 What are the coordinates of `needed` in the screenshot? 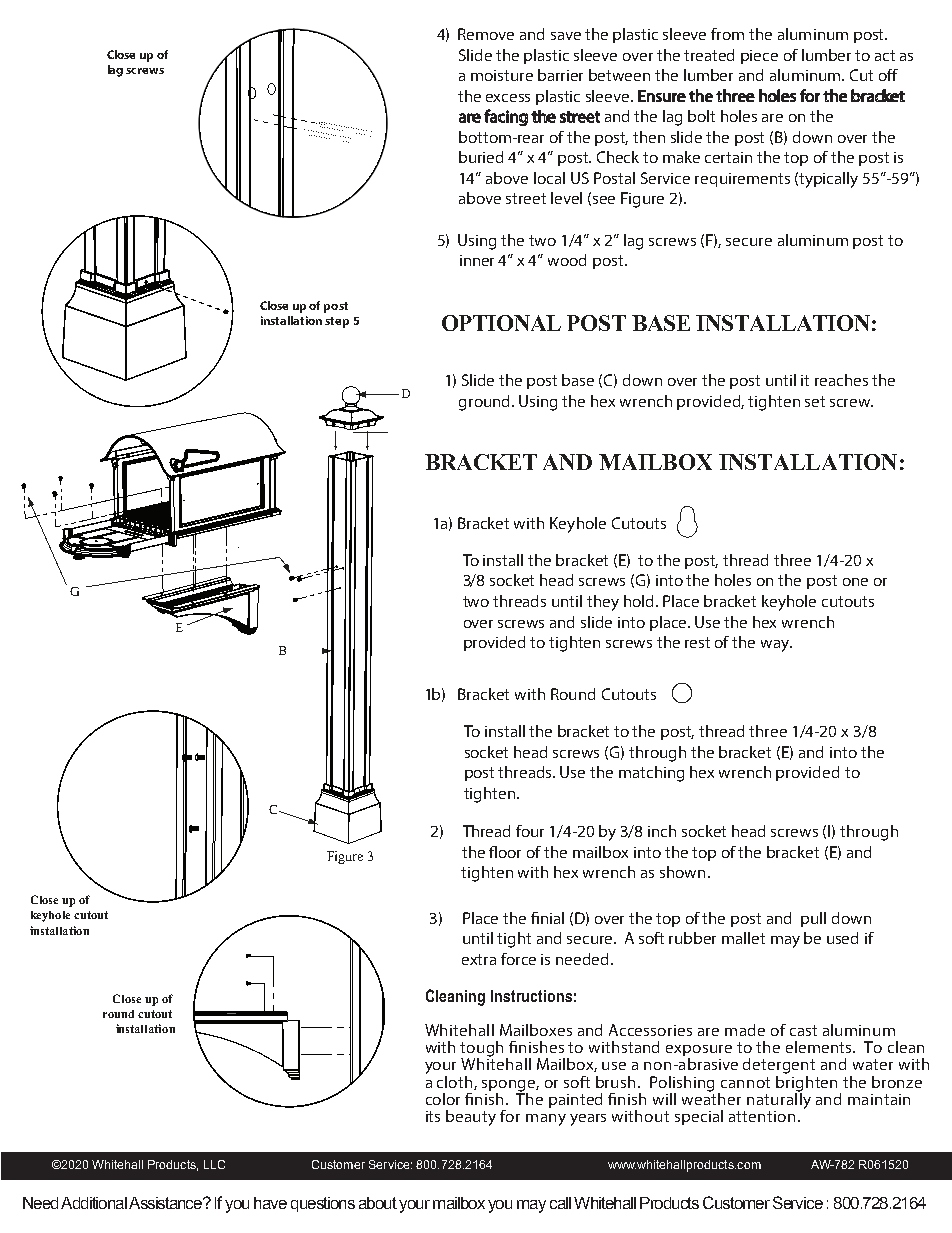 It's located at (584, 959).
